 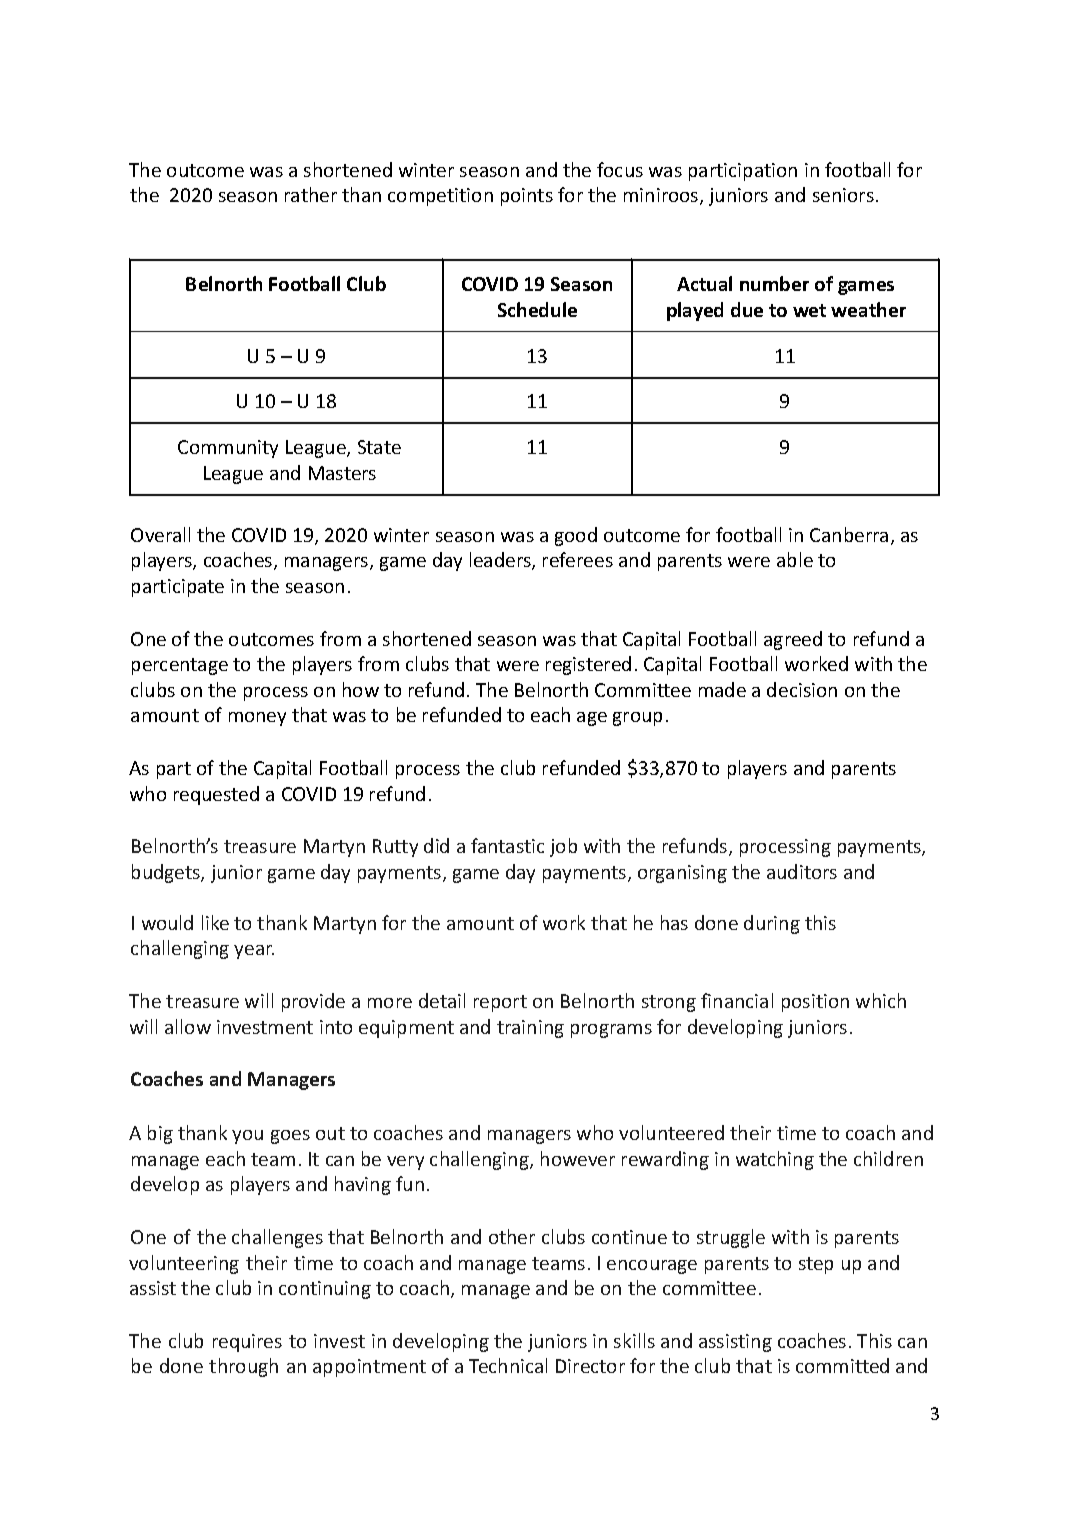 I want to click on requested, so click(x=216, y=795).
